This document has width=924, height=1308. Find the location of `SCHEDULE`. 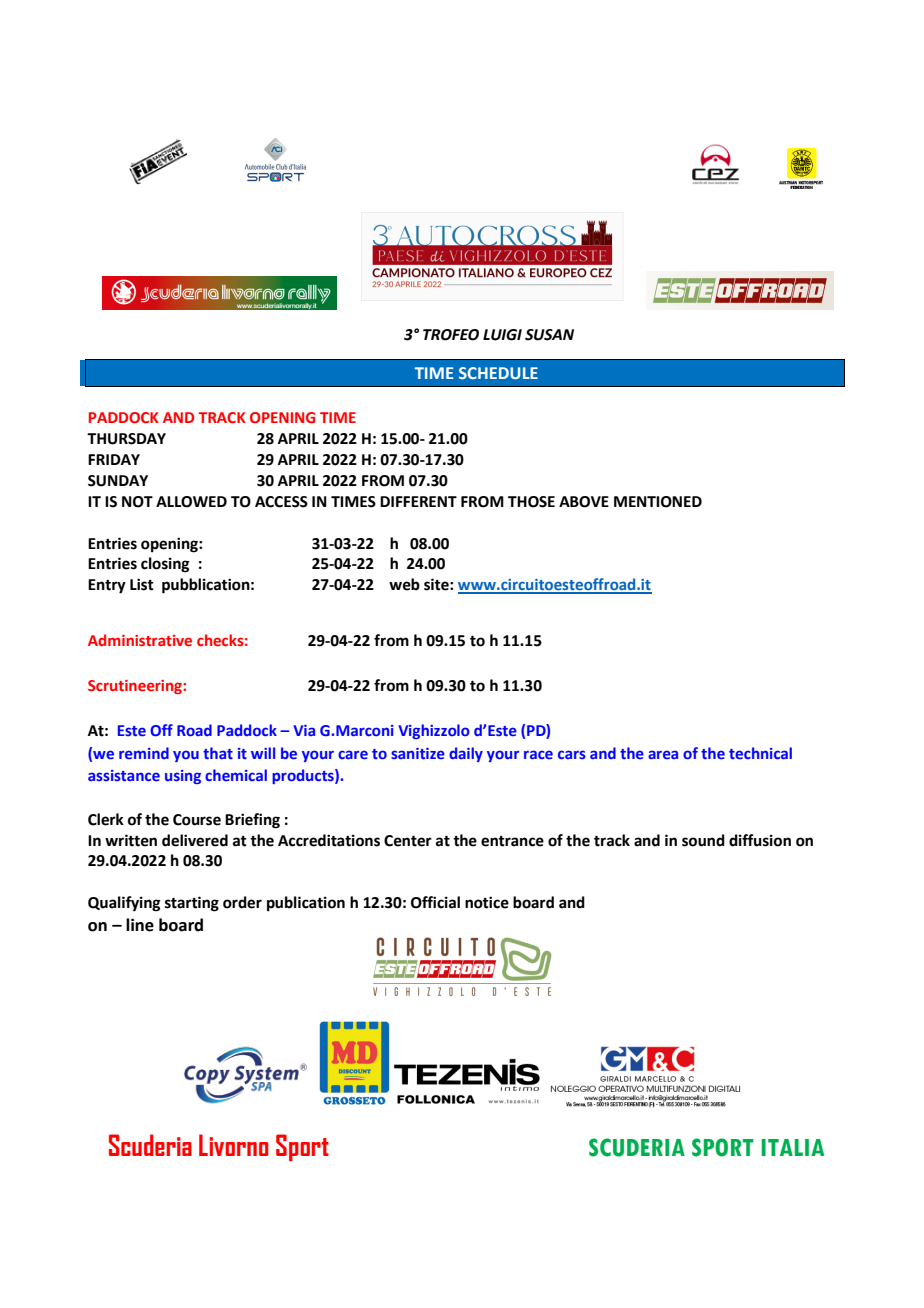

SCHEDULE is located at coordinates (498, 373).
